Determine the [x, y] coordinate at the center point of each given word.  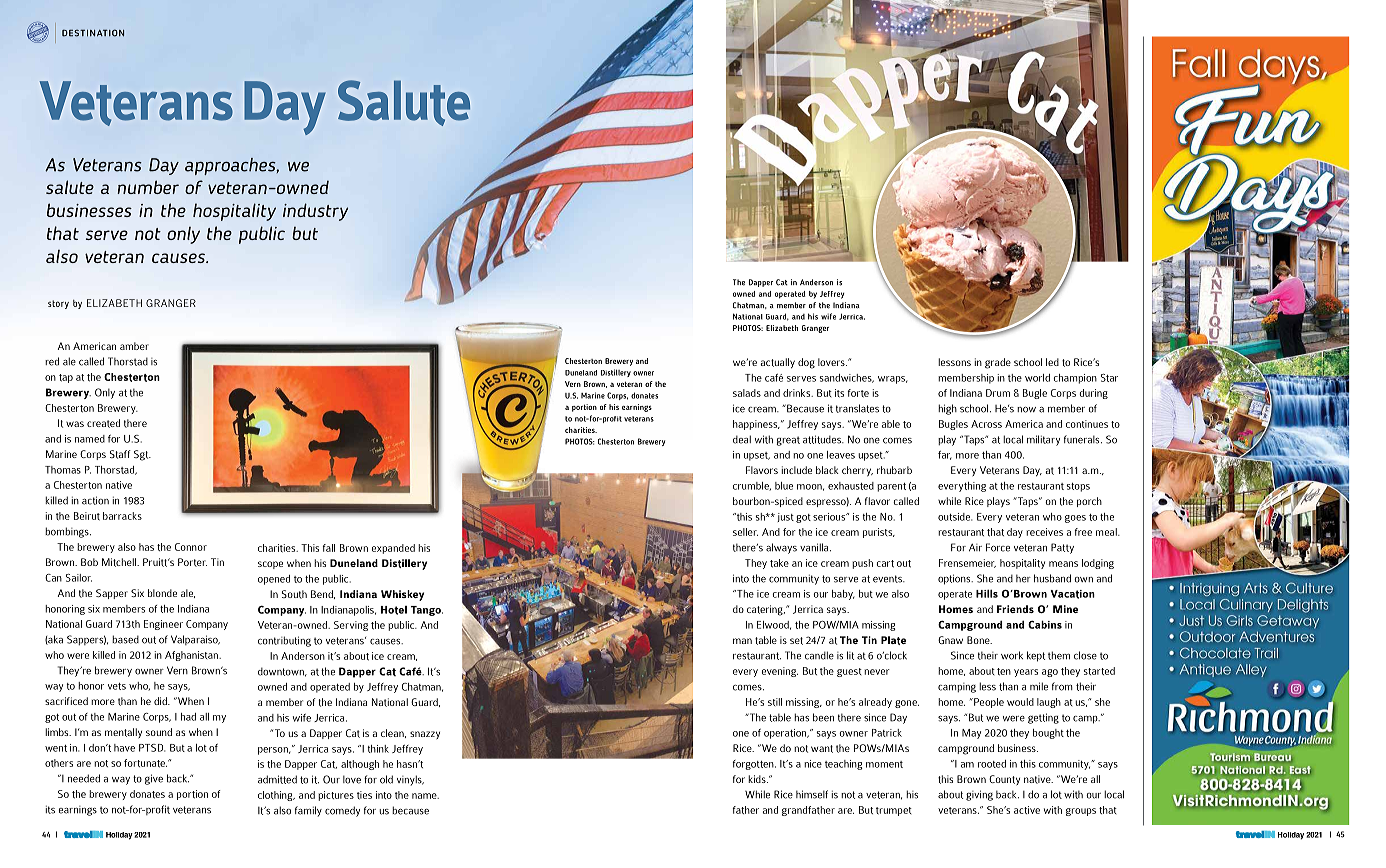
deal [742, 439]
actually [778, 363]
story [58, 304]
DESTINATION [93, 33]
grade [998, 363]
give [154, 779]
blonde [162, 593]
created [103, 423]
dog [806, 363]
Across [986, 424]
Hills [987, 593]
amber [134, 346]
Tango [427, 611]
